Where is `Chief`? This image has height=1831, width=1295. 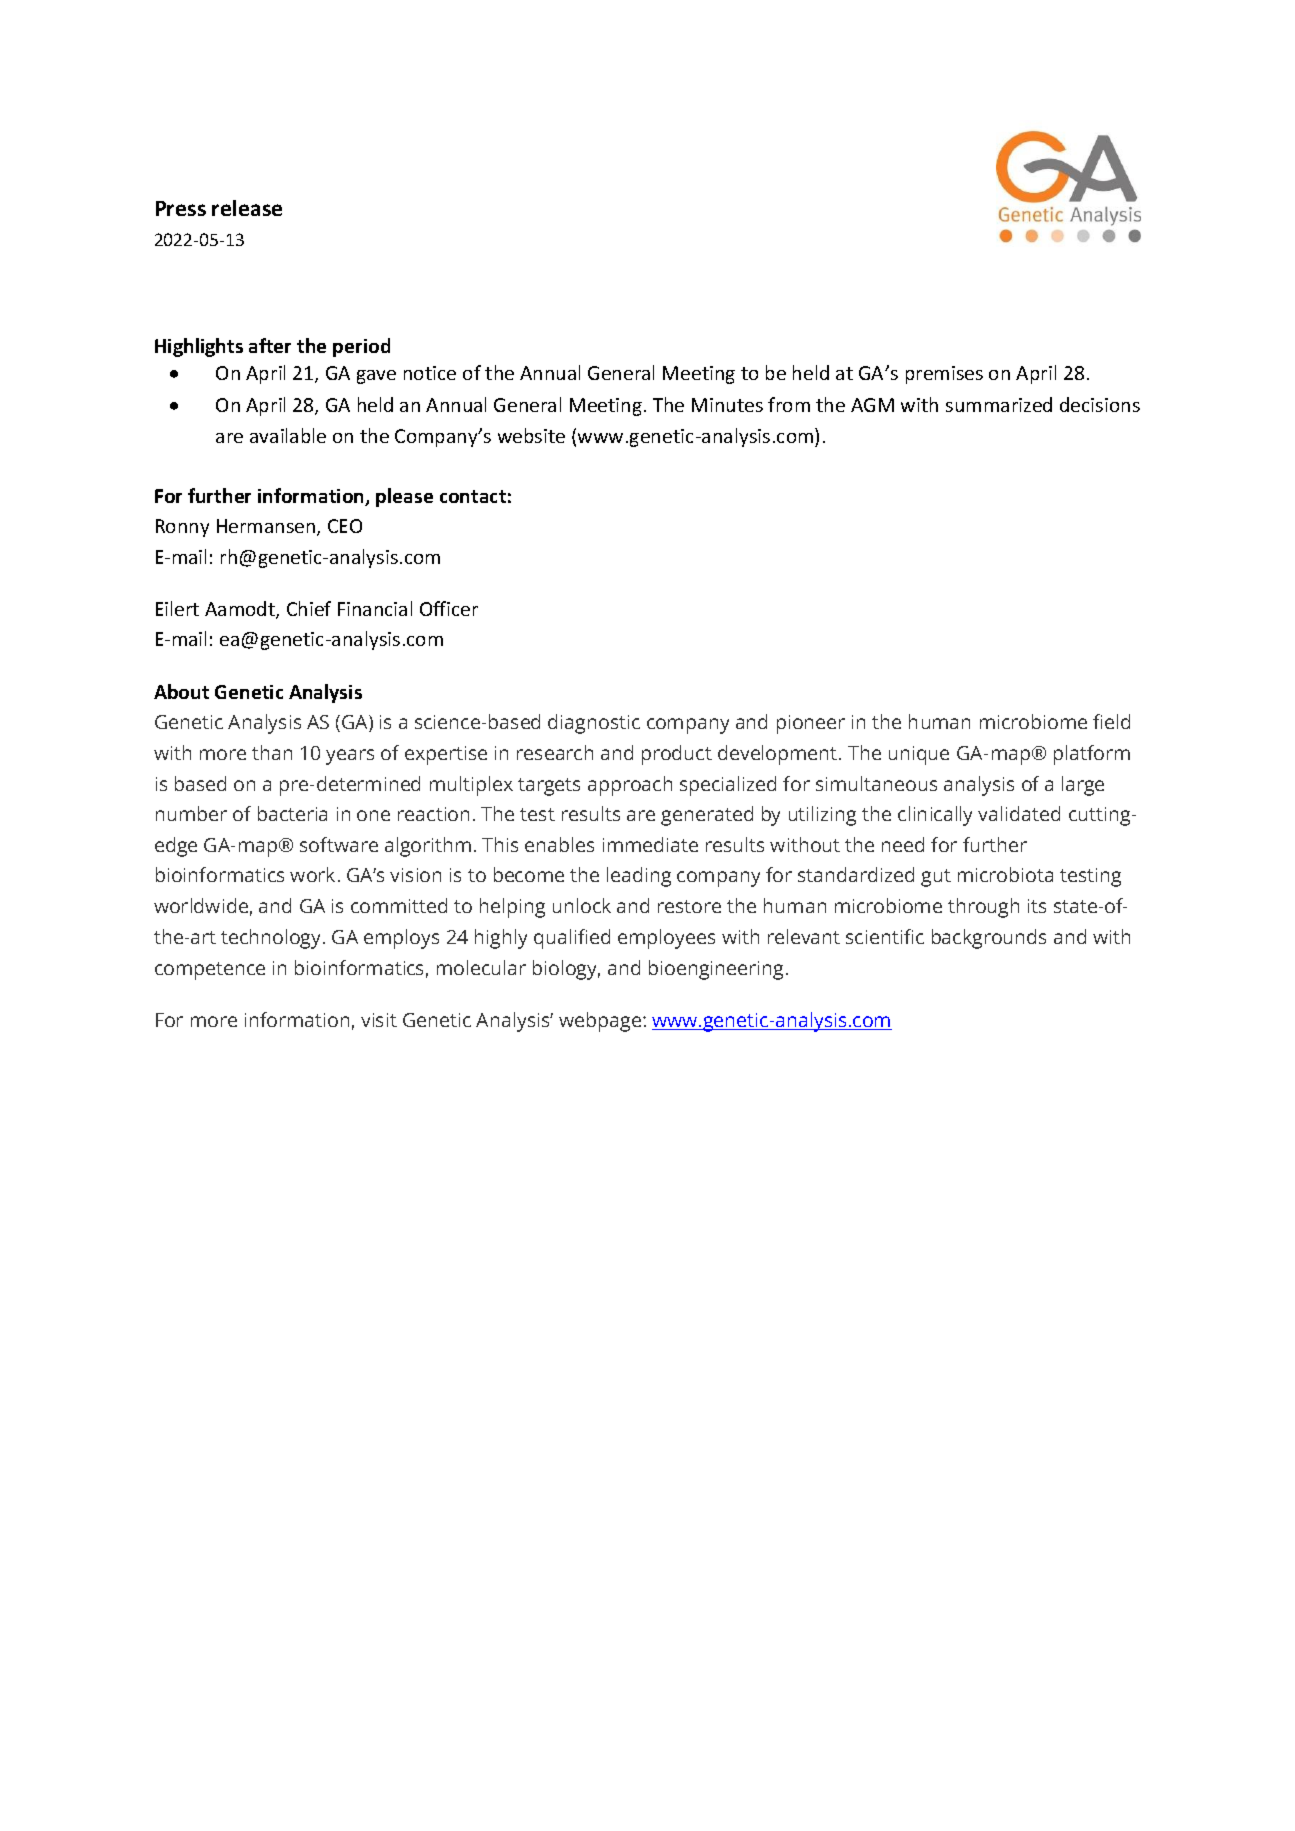 Chief is located at coordinates (309, 608).
